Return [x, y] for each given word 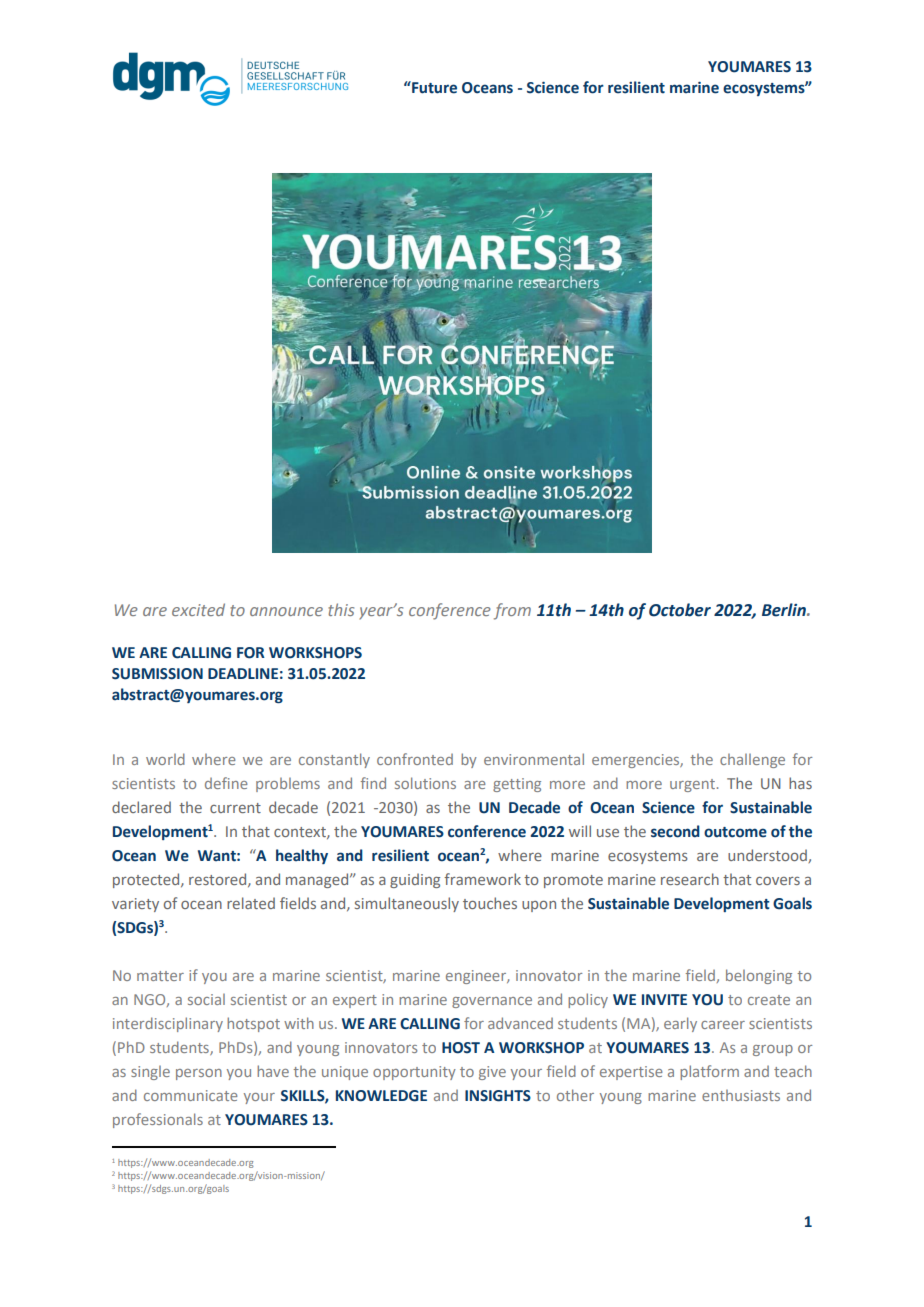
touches [490, 903]
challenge [752, 761]
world [165, 759]
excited [198, 609]
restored [219, 880]
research [690, 879]
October [680, 610]
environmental [534, 759]
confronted [415, 759]
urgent [692, 785]
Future [433, 87]
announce [286, 611]
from [512, 611]
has [800, 783]
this [341, 609]
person [199, 1074]
